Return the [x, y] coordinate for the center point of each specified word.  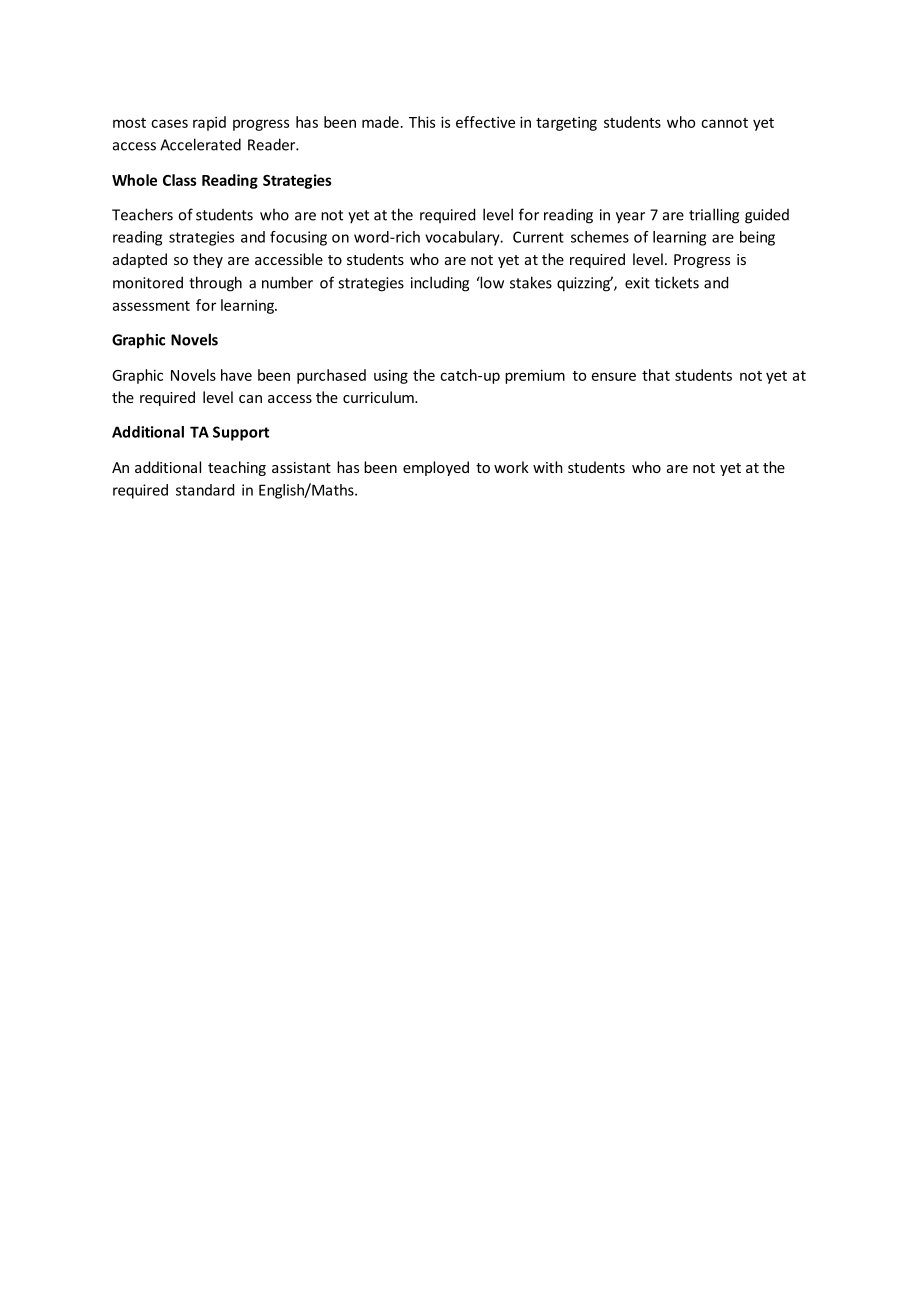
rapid [209, 123]
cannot [724, 123]
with [548, 467]
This [422, 122]
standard [205, 490]
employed [436, 468]
